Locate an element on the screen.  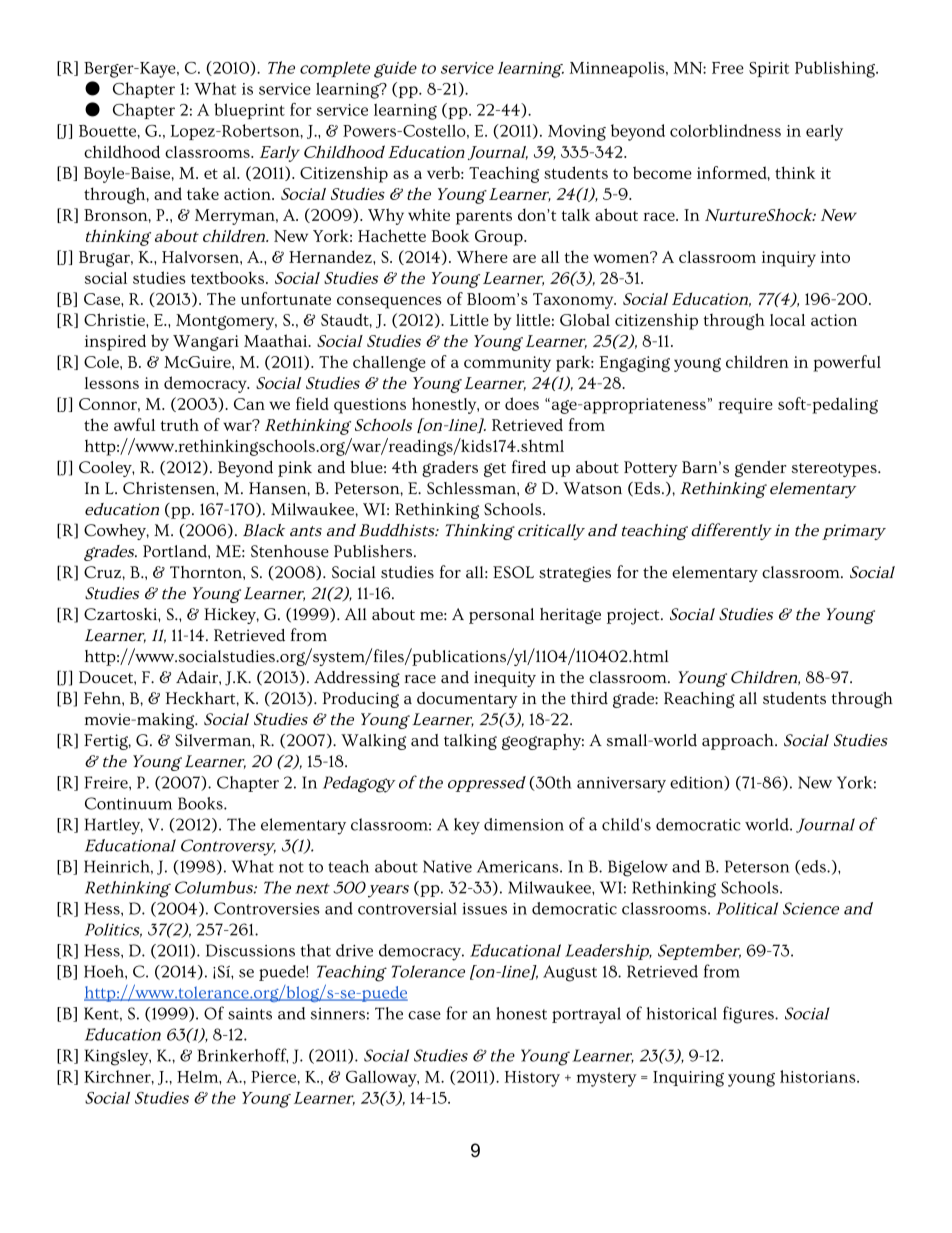
personal is located at coordinates (501, 616).
